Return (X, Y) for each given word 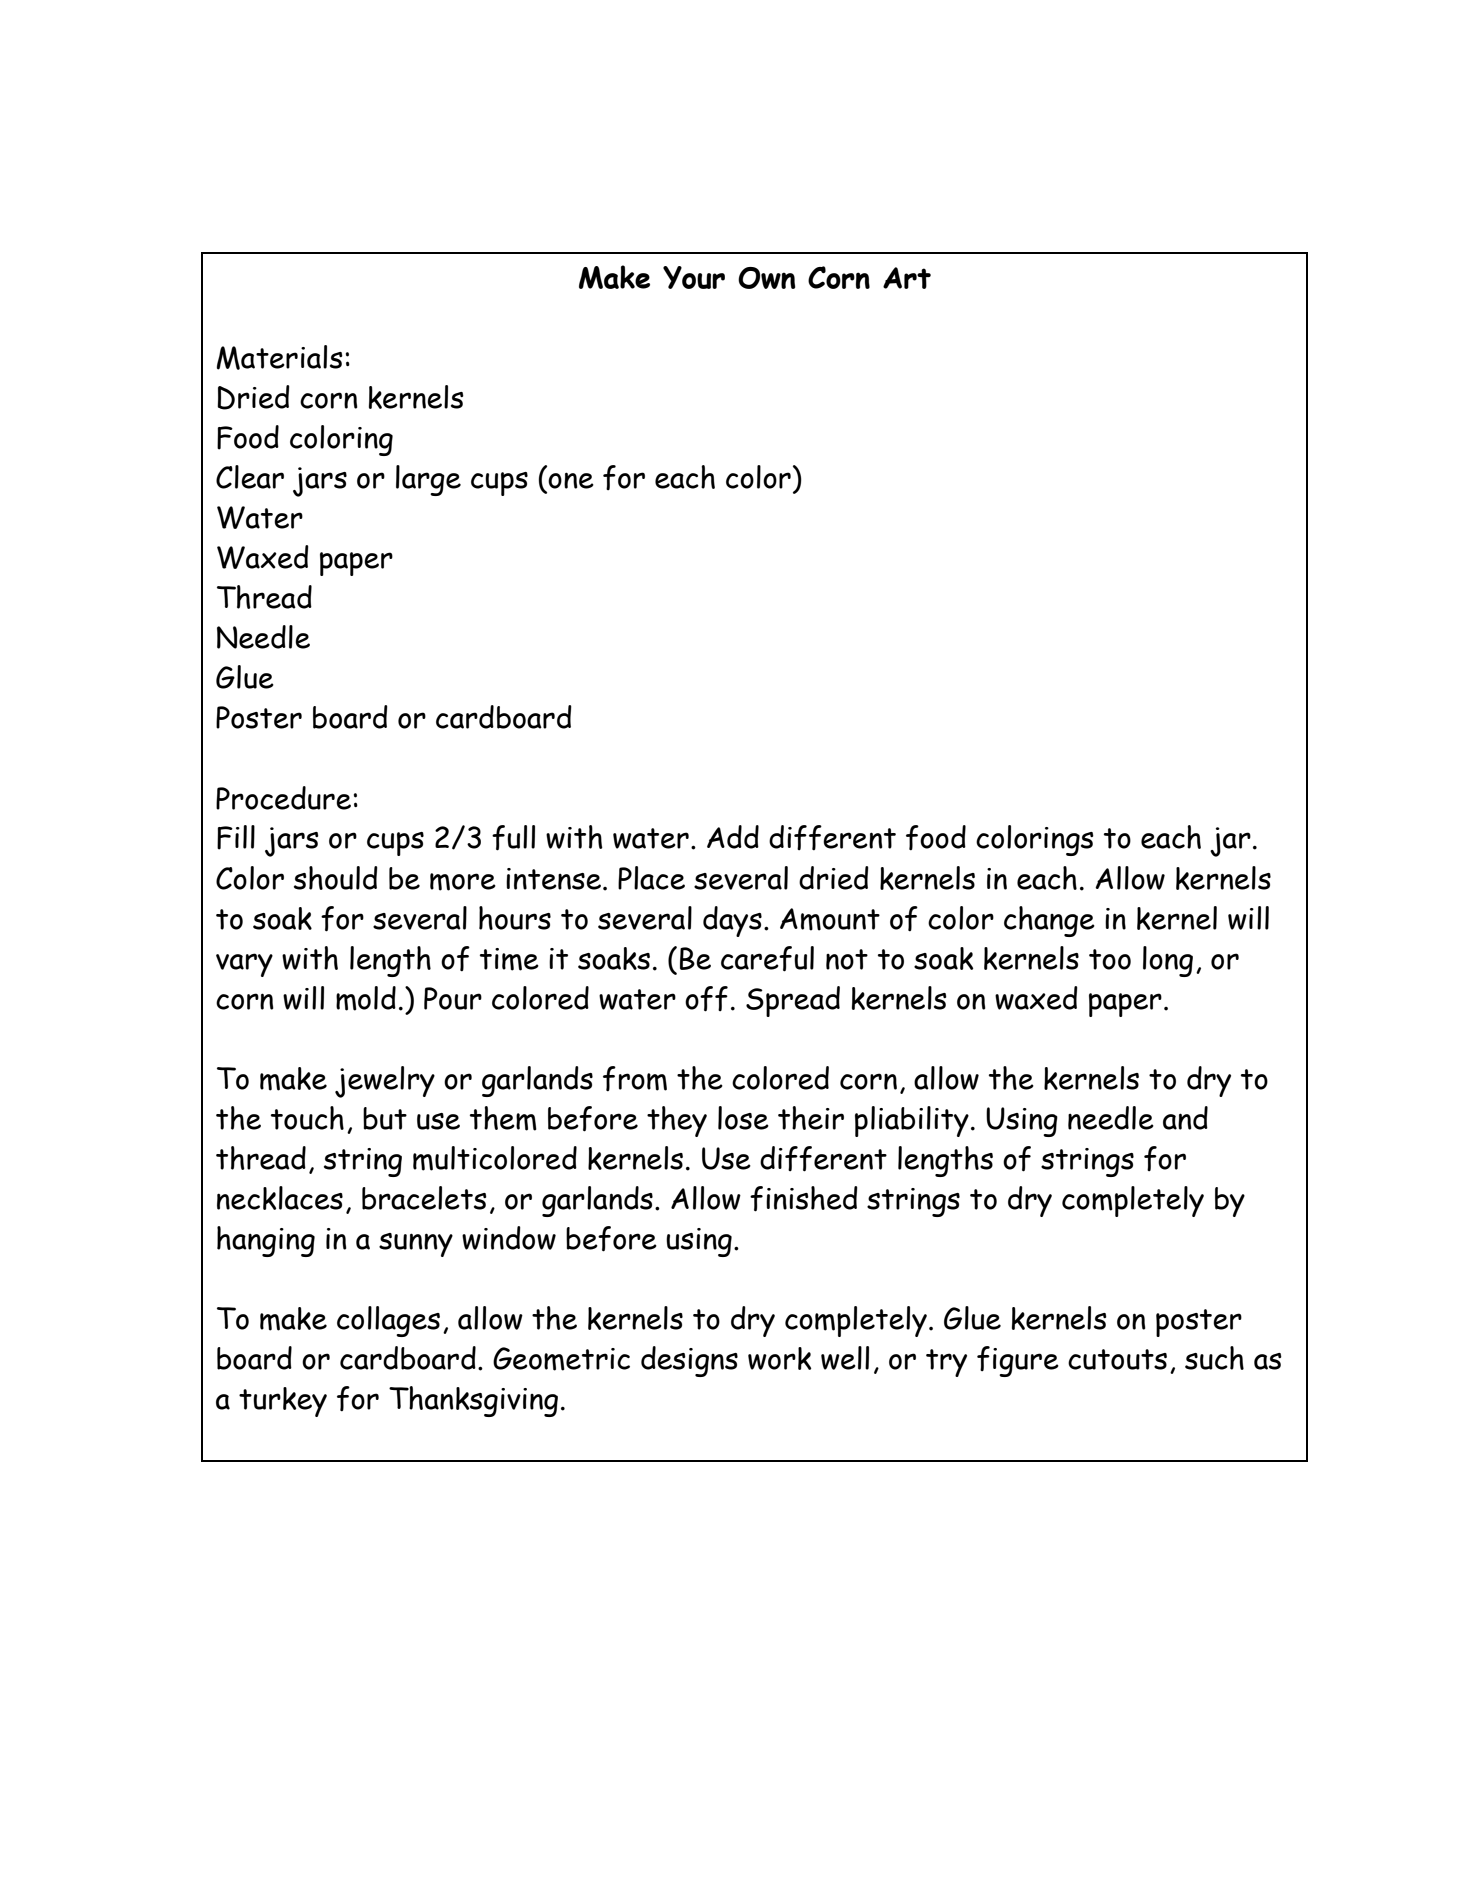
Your (694, 277)
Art (907, 278)
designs (689, 1361)
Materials (279, 357)
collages (388, 1321)
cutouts (1117, 1359)
